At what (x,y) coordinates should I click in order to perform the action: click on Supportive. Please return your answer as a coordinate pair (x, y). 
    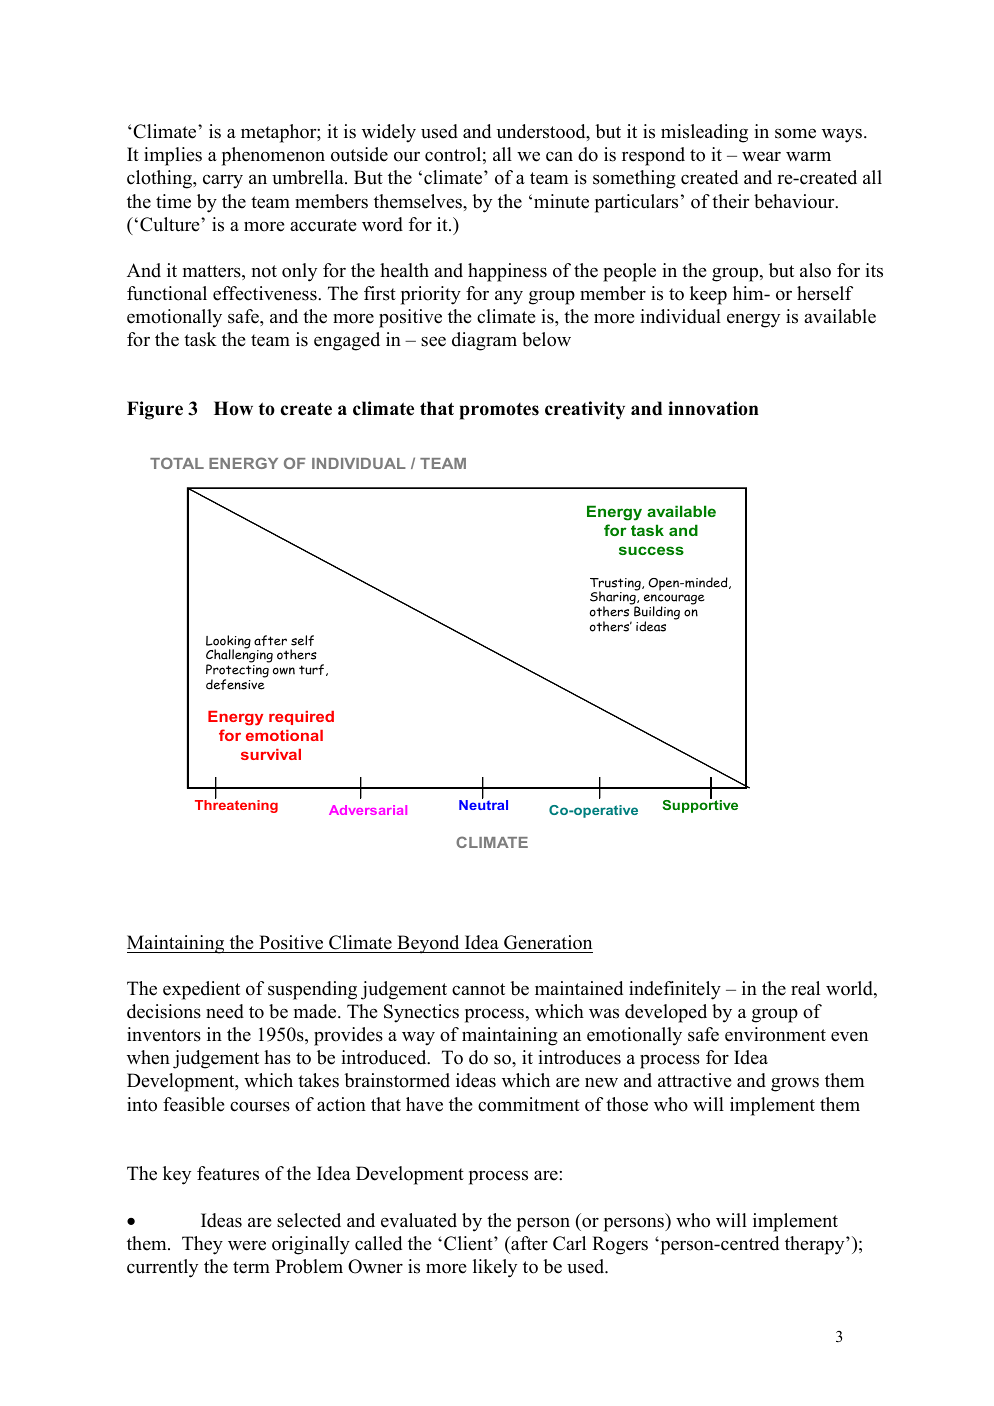
    Looking at the image, I should click on (700, 805).
